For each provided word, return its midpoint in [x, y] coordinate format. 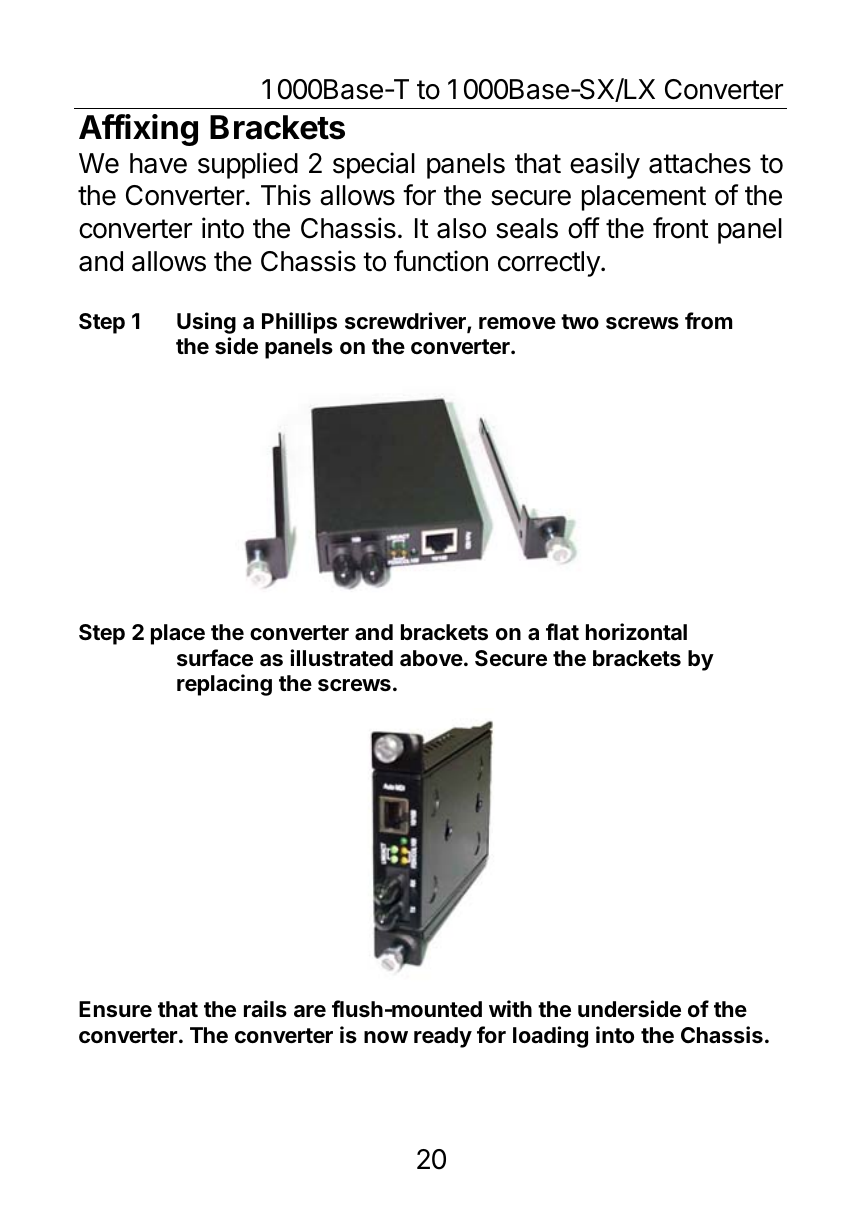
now [386, 1037]
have [158, 163]
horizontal [636, 631]
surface [215, 658]
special [374, 165]
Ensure [115, 1009]
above [431, 658]
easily [605, 165]
